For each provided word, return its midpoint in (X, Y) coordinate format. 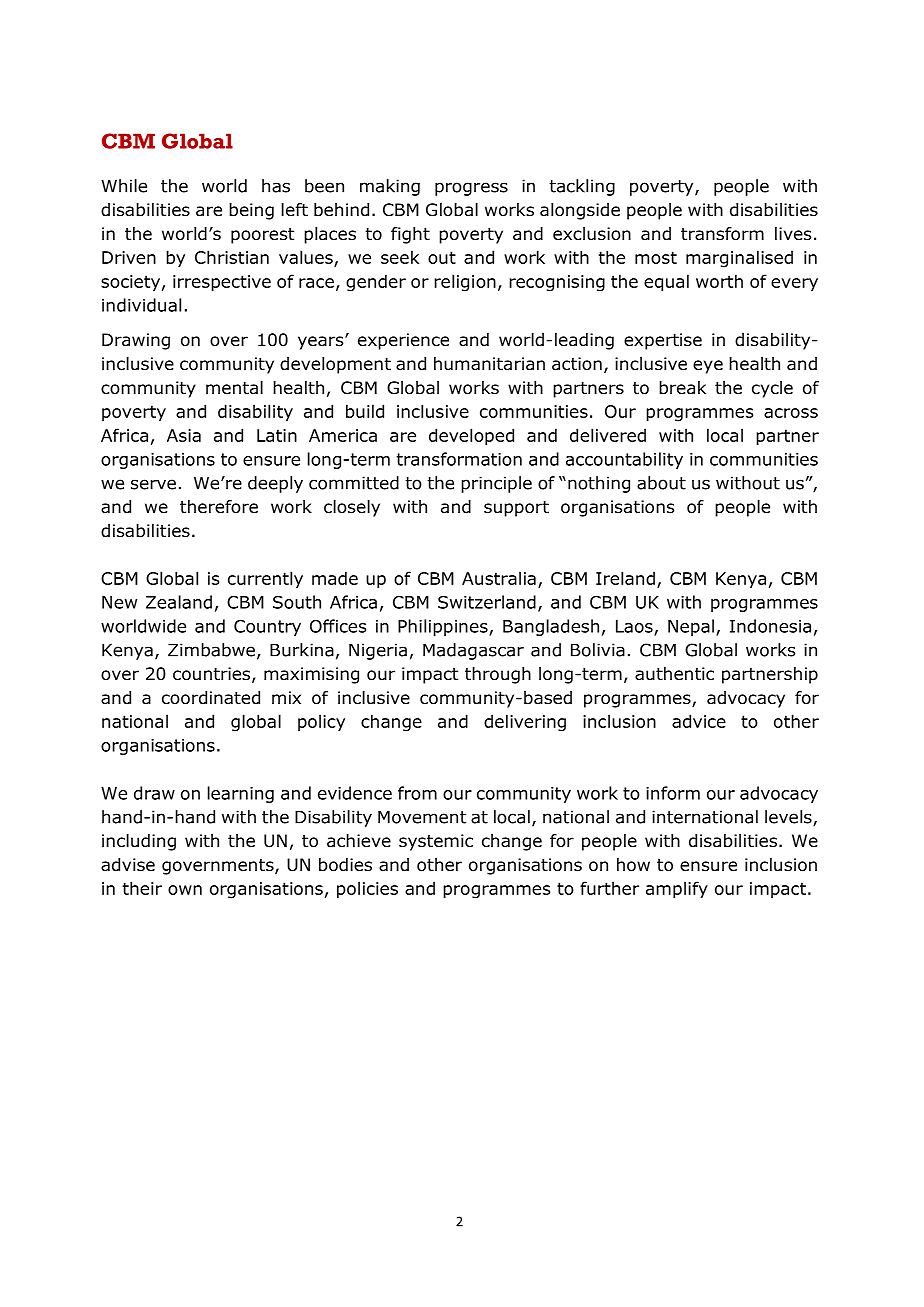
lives (793, 234)
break (682, 388)
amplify (677, 889)
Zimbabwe (211, 650)
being (251, 211)
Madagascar (473, 651)
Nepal (691, 627)
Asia (184, 435)
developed (471, 436)
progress (471, 189)
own (185, 890)
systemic (436, 842)
